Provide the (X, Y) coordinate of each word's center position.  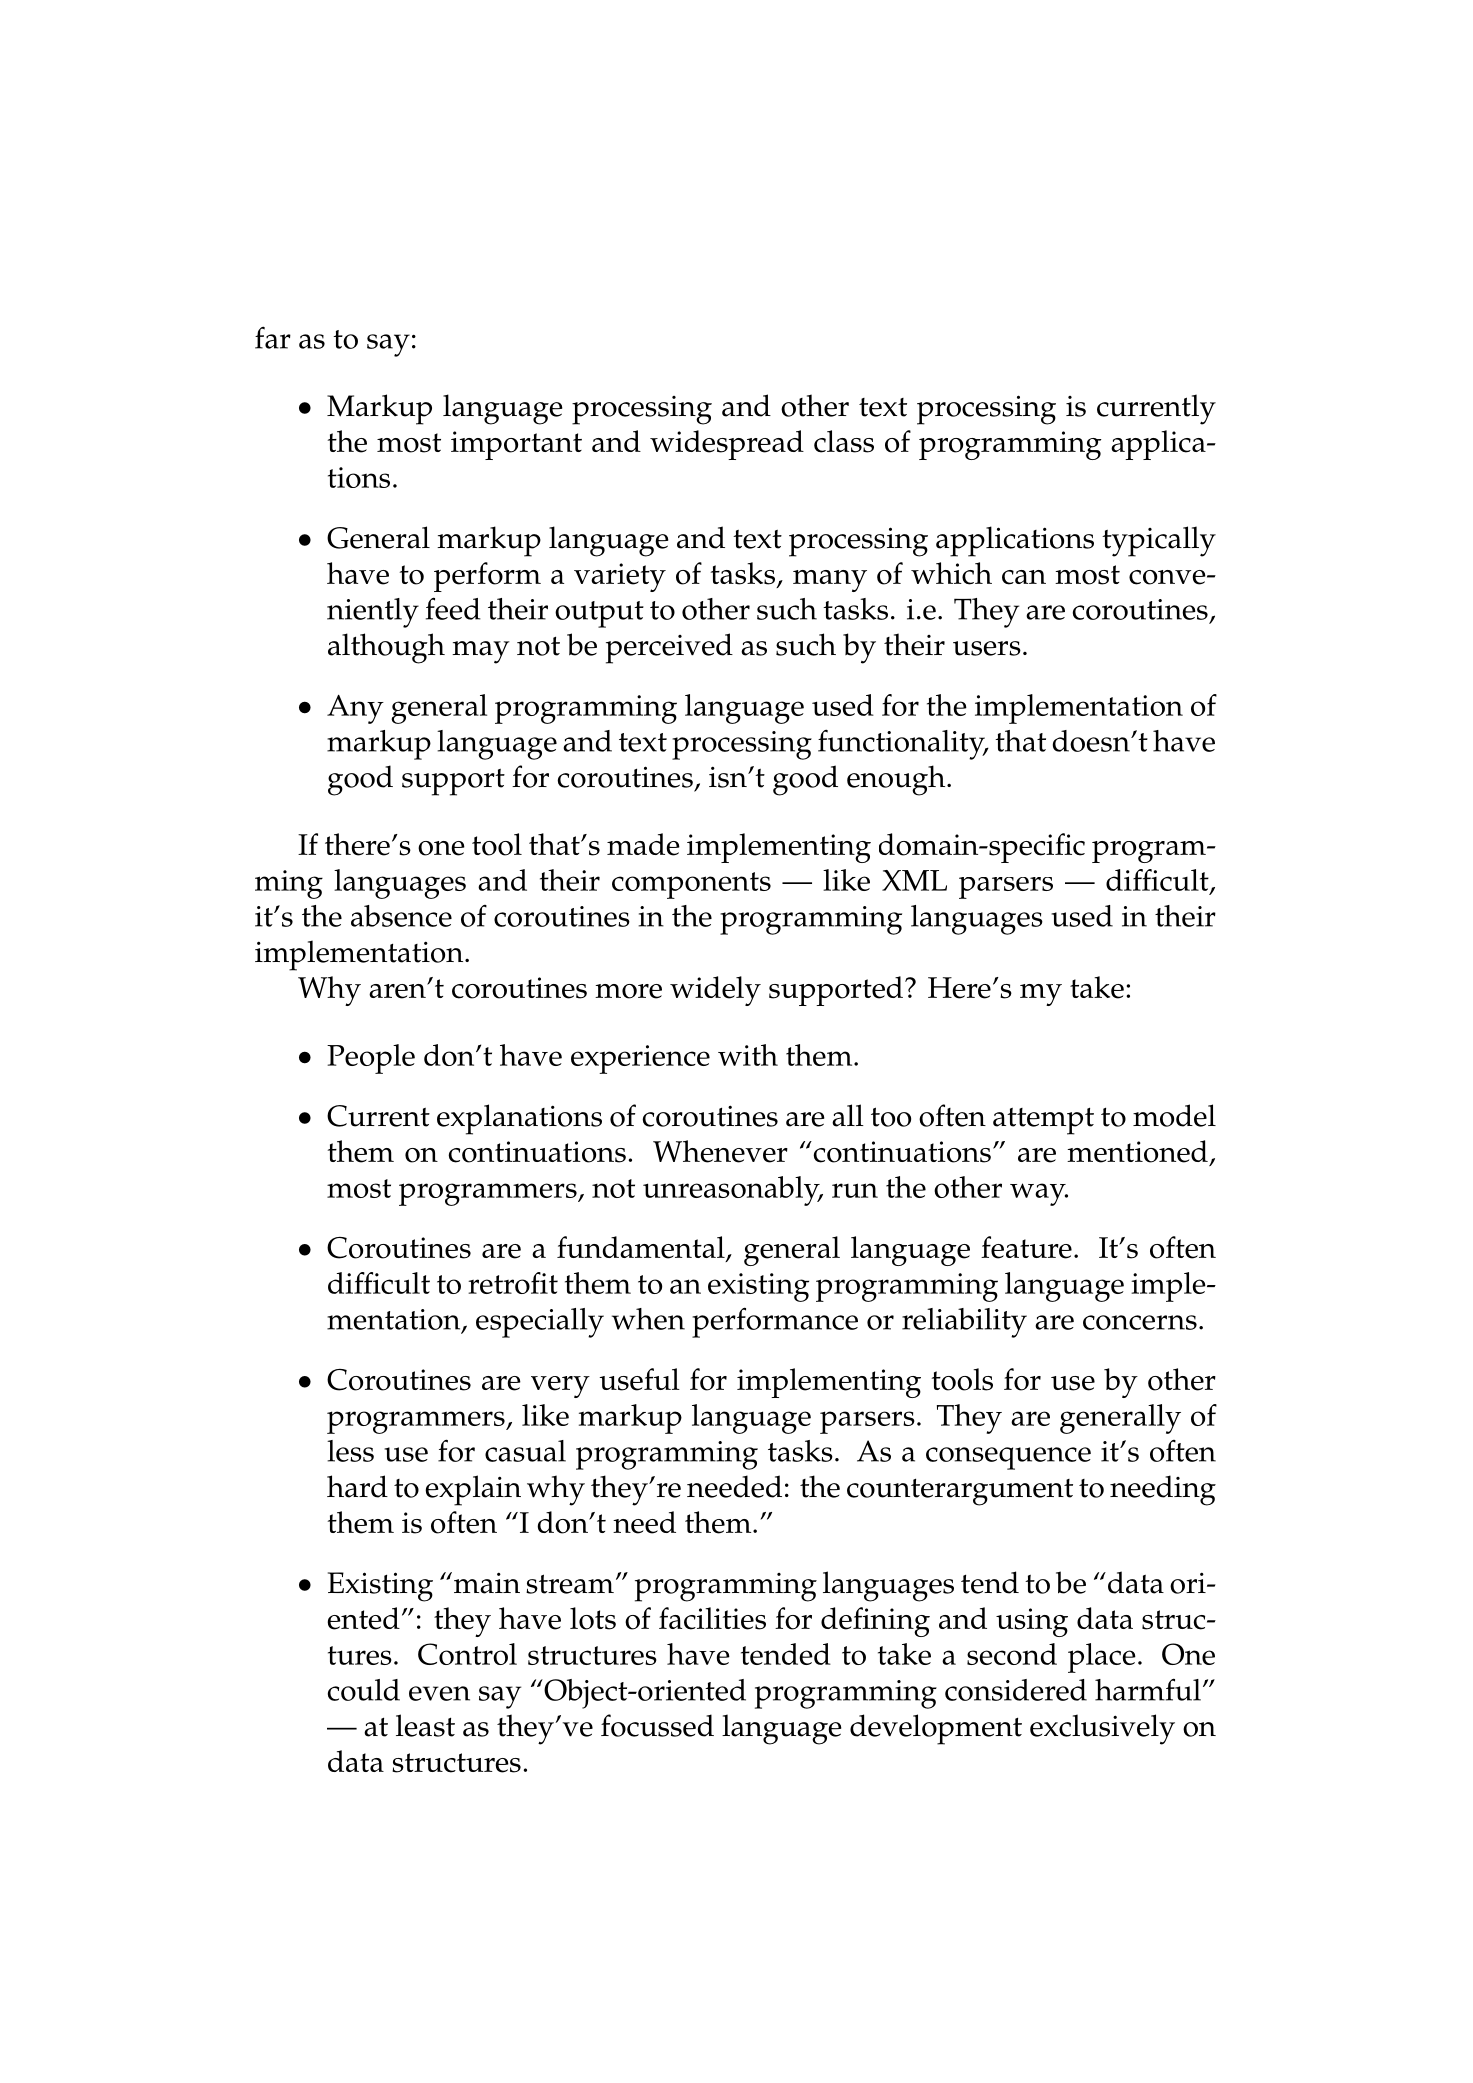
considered (1016, 1690)
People (371, 1059)
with (748, 1055)
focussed (657, 1725)
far (273, 337)
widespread (727, 445)
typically (1159, 541)
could (364, 1690)
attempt (1043, 1121)
